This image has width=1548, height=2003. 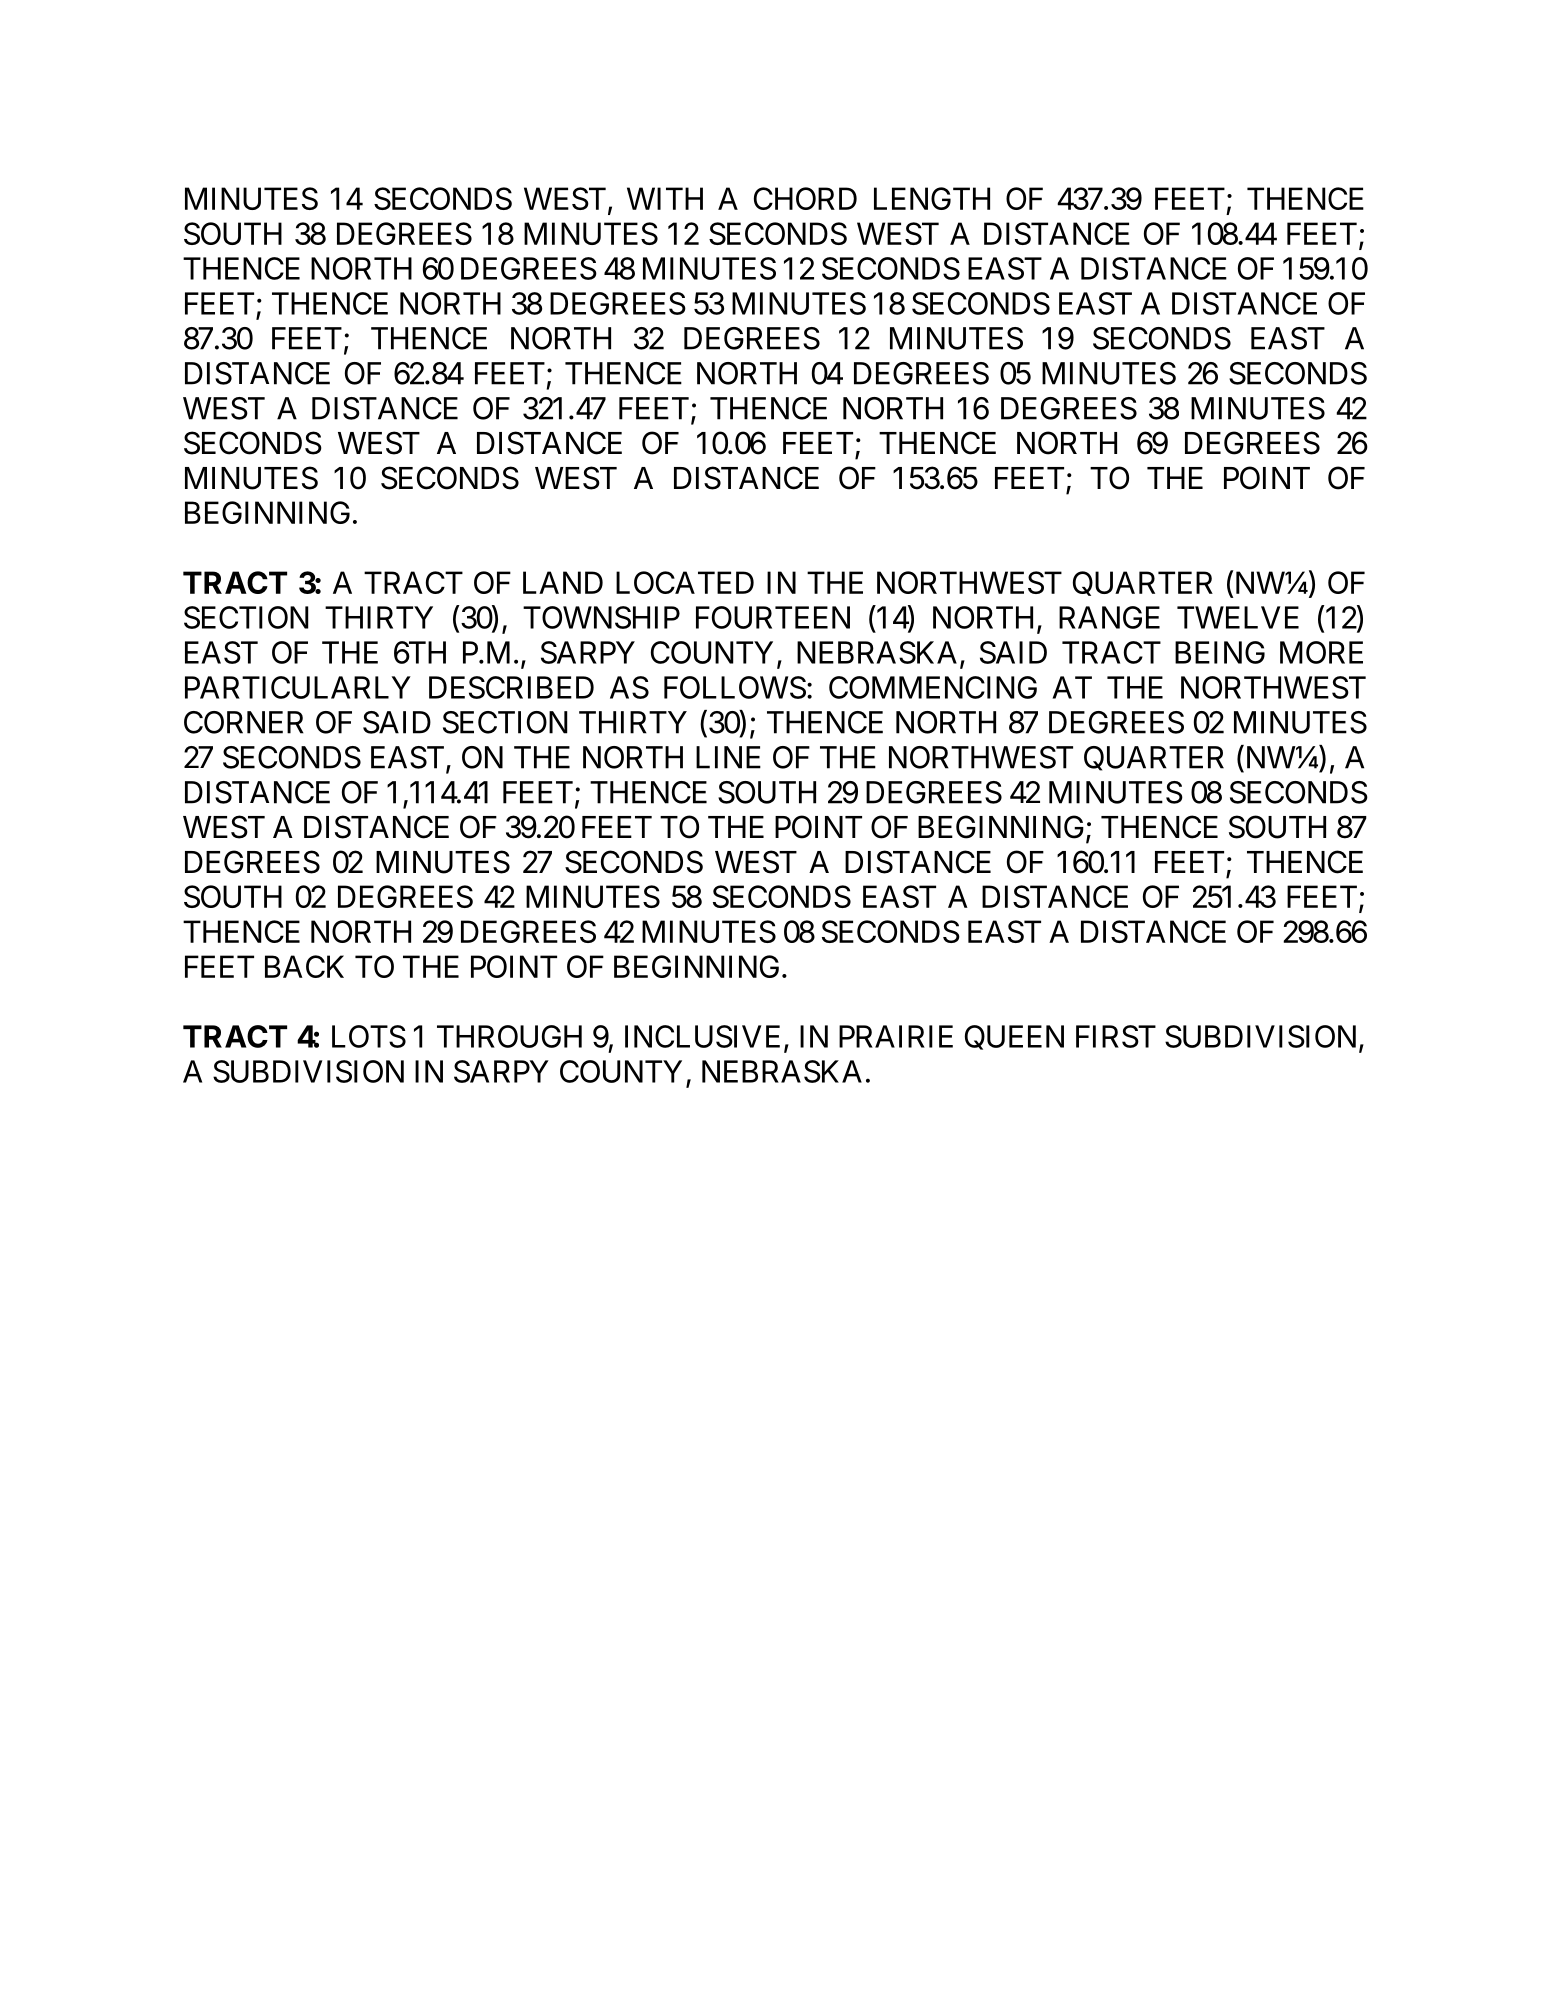 I want to click on CORNER, so click(x=244, y=722).
